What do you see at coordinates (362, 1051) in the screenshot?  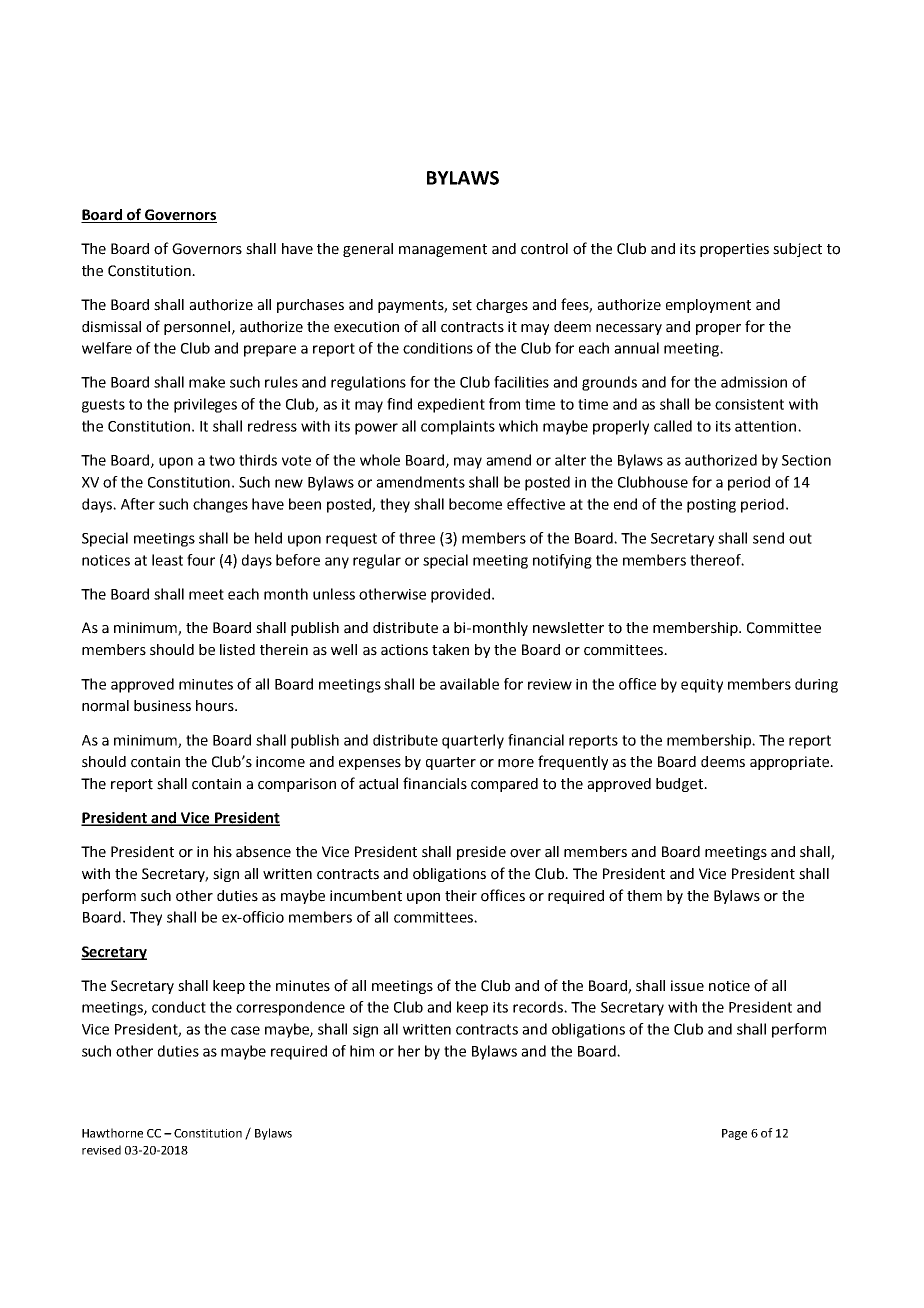 I see `him` at bounding box center [362, 1051].
